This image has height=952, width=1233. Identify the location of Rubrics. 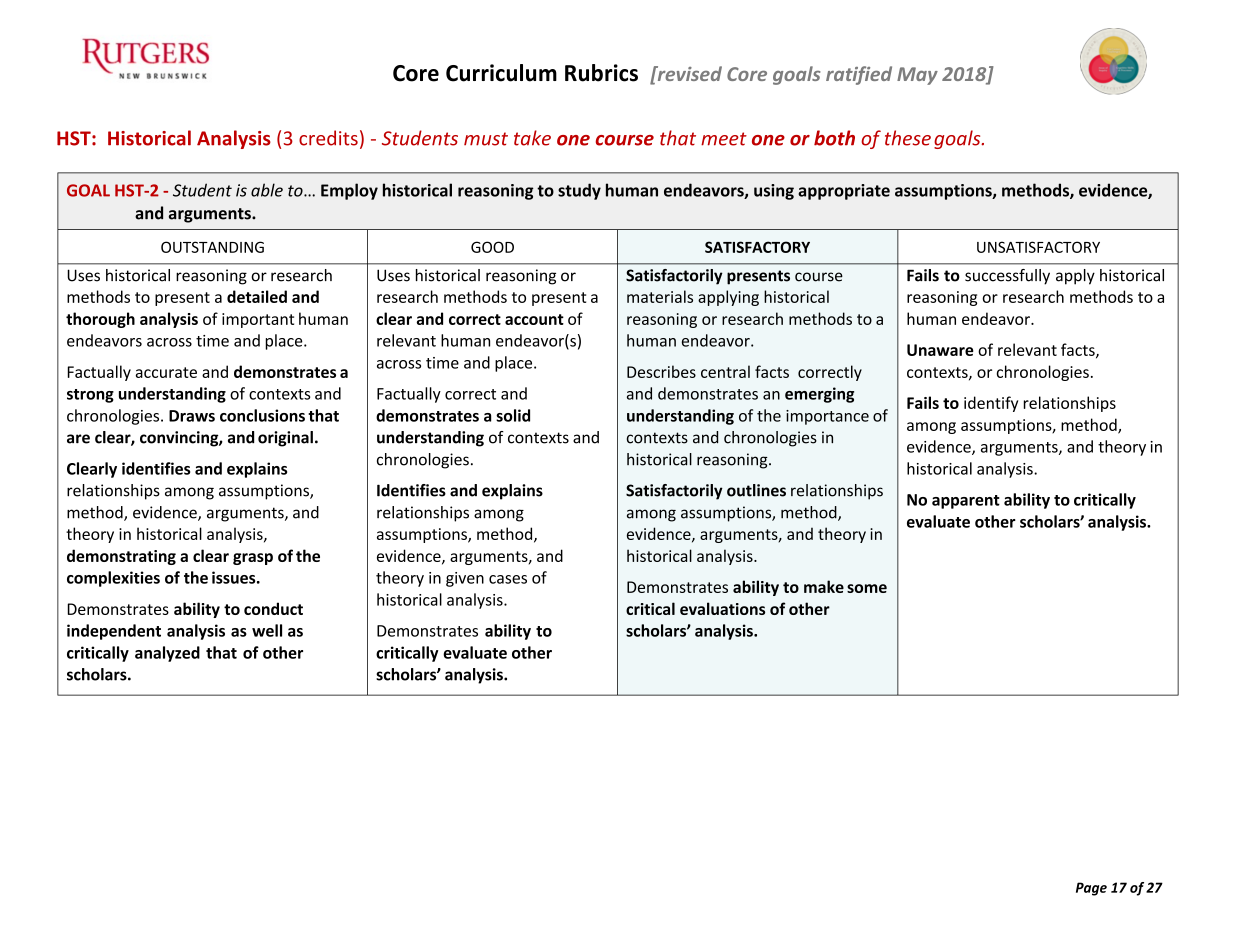
(601, 73).
